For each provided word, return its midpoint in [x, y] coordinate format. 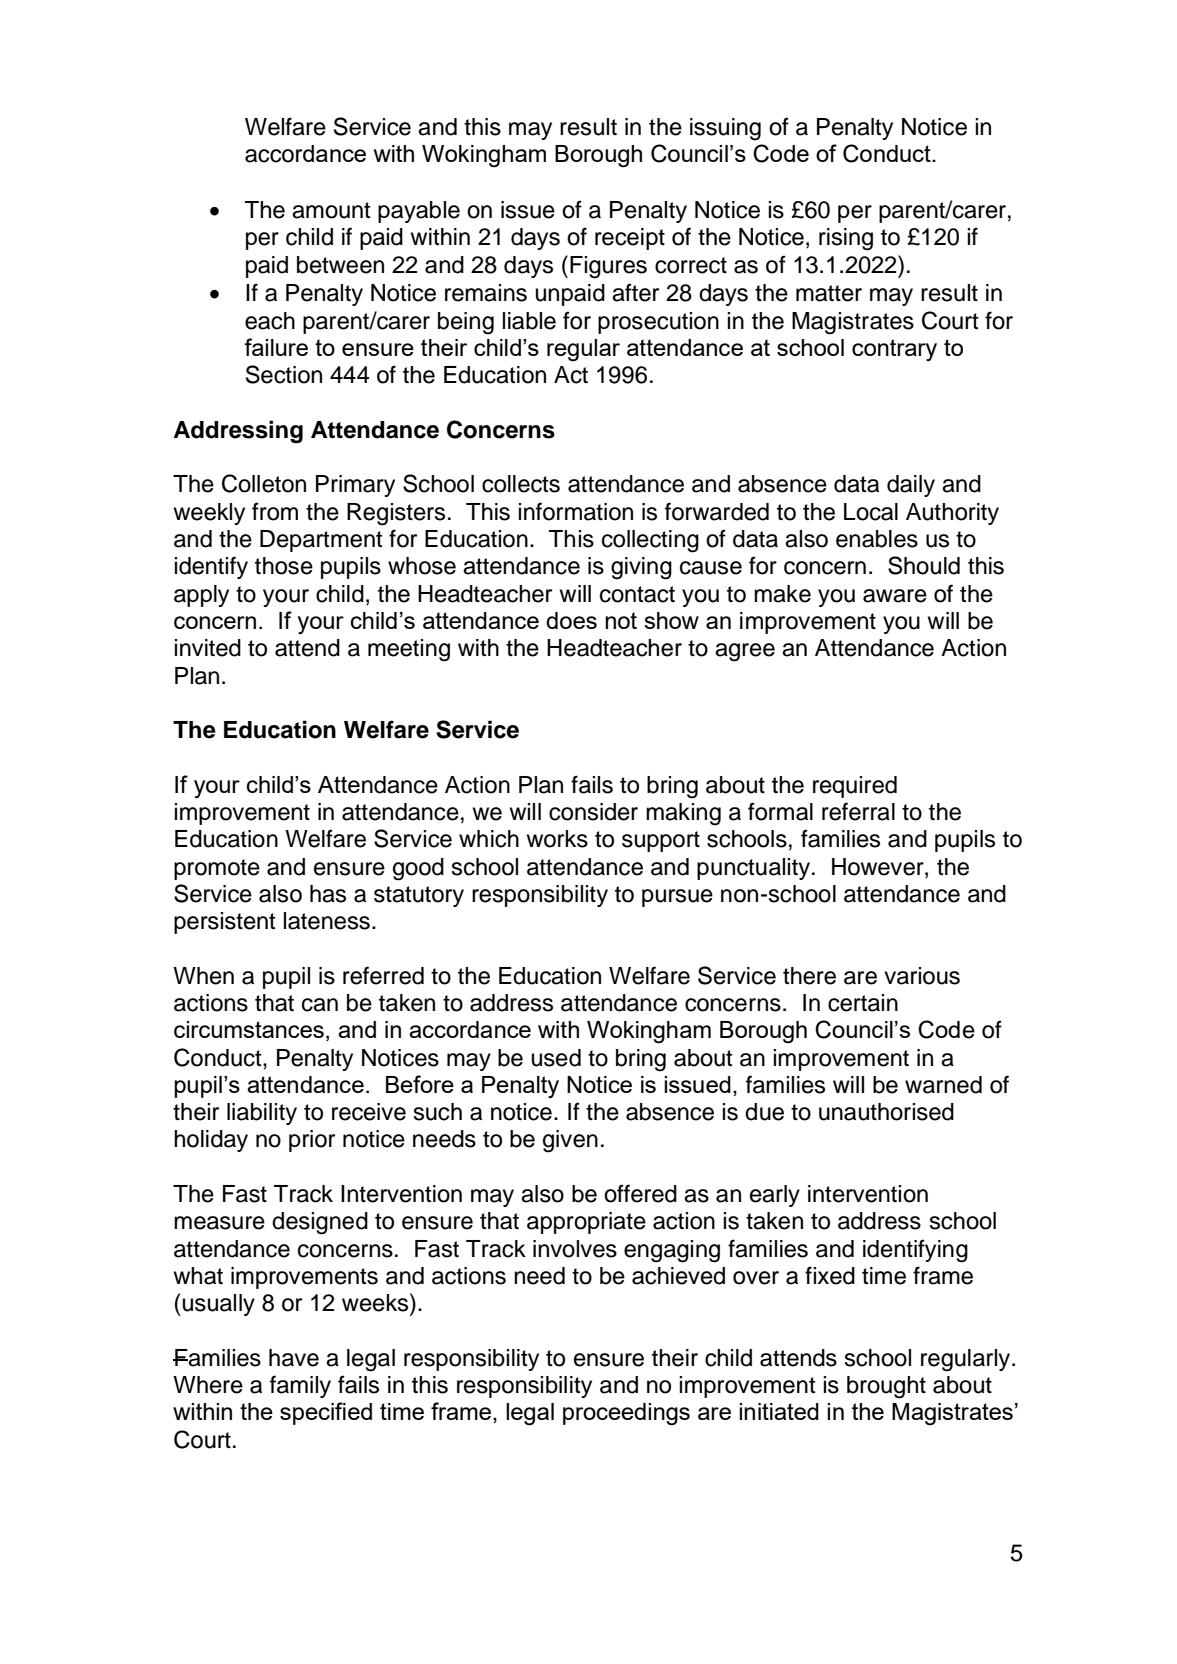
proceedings [626, 1414]
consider [593, 812]
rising [846, 239]
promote [217, 869]
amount [331, 210]
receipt [630, 239]
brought [886, 1387]
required [855, 787]
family [300, 1386]
